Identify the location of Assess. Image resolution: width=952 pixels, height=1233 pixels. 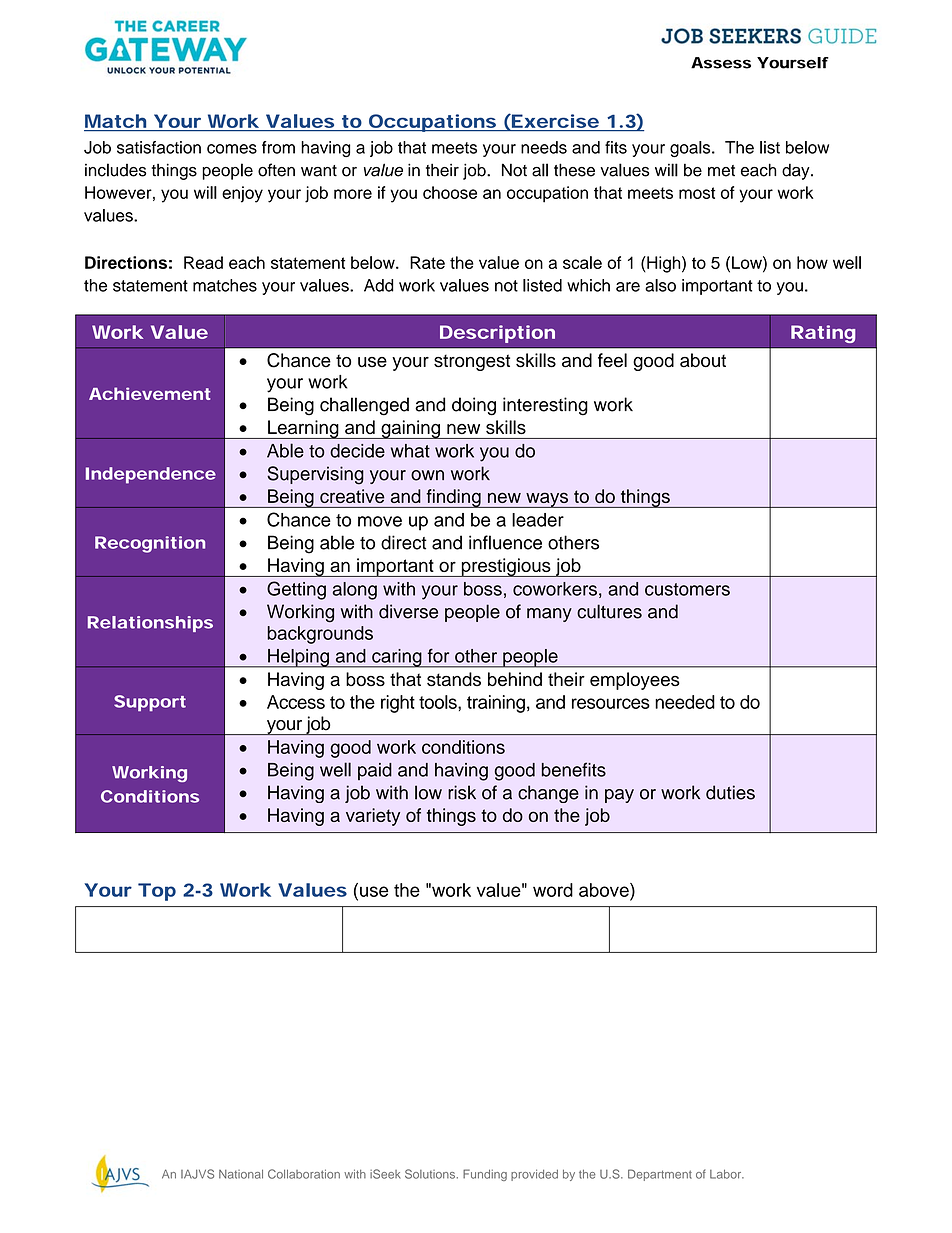
(721, 63).
